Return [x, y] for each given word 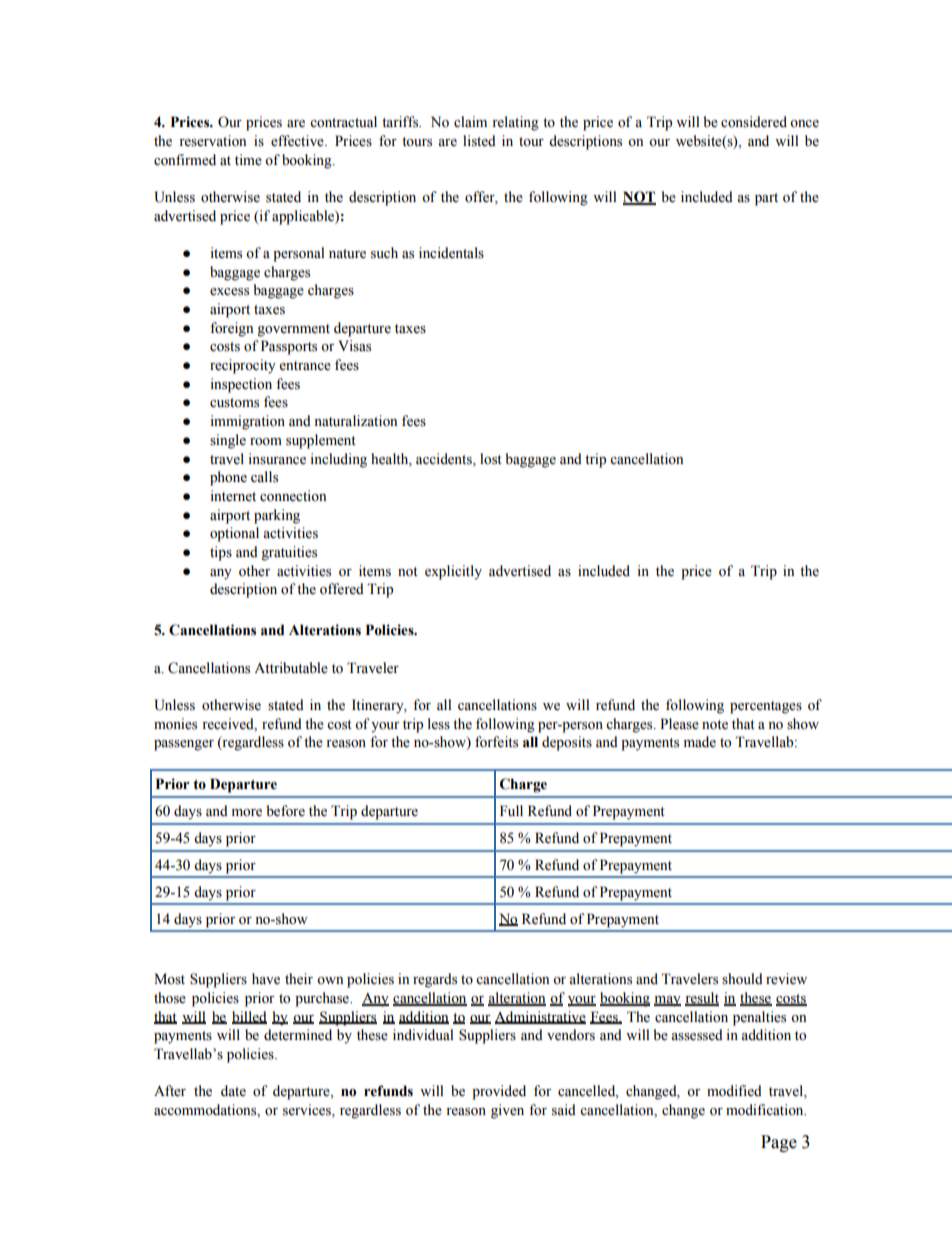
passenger [184, 745]
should [742, 979]
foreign [231, 329]
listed [479, 141]
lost [491, 459]
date [233, 1091]
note [715, 725]
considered [754, 122]
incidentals [451, 253]
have [266, 979]
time [248, 160]
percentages [766, 707]
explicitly [453, 572]
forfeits [496, 742]
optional [234, 534]
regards [435, 980]
